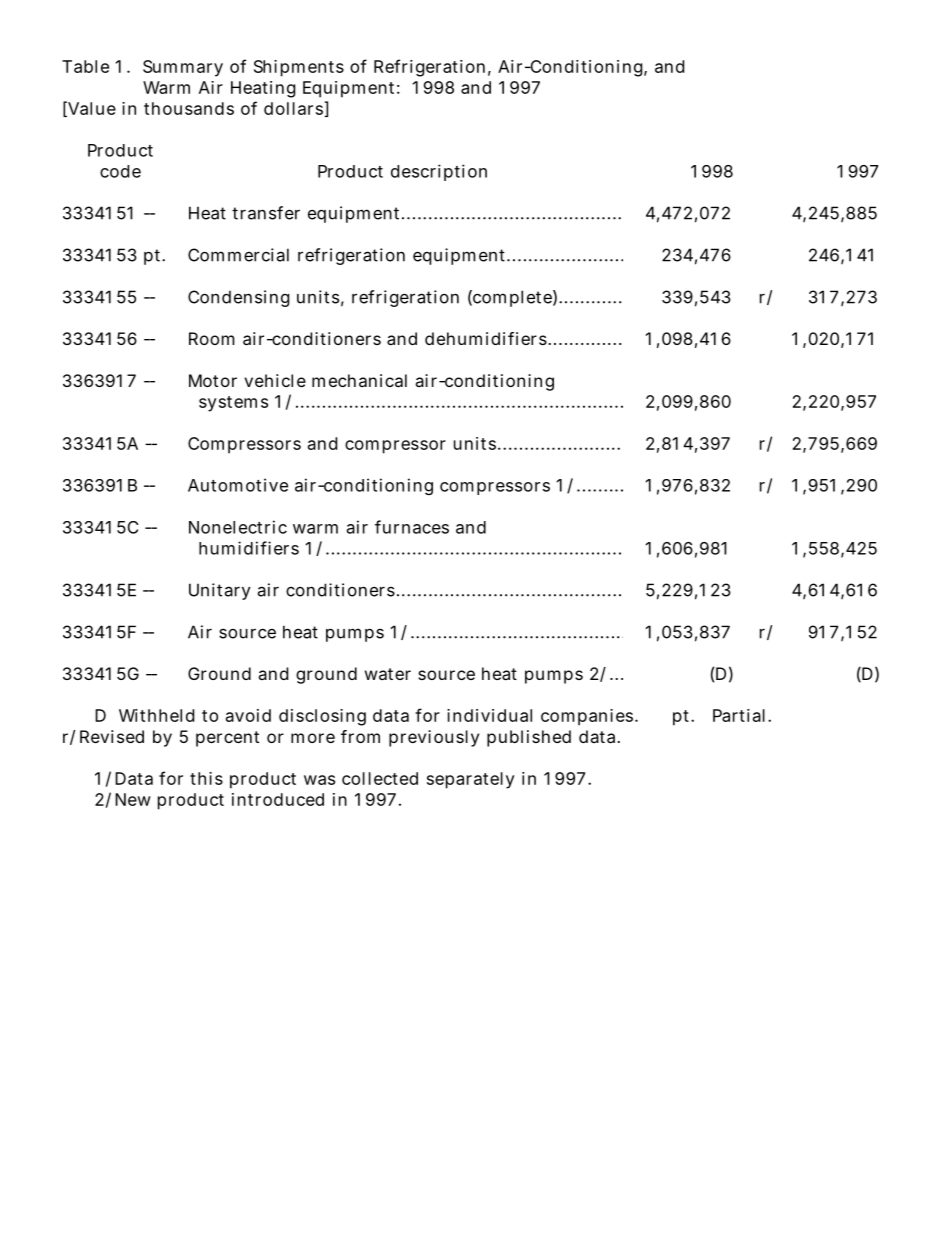 Image resolution: width=952 pixels, height=1233 pixels. I want to click on Summary, so click(183, 68).
